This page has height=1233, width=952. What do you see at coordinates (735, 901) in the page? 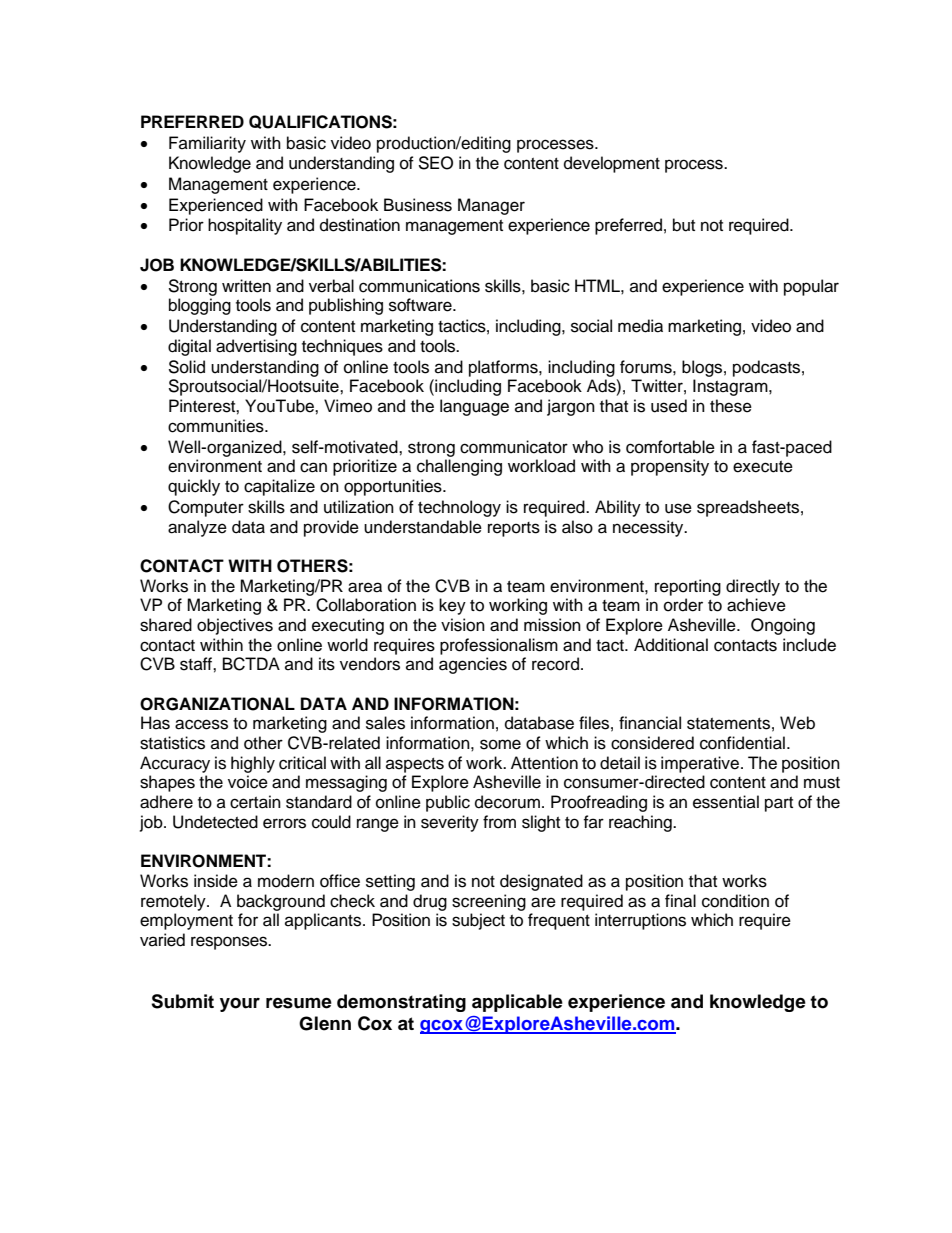
I see `condition` at bounding box center [735, 901].
